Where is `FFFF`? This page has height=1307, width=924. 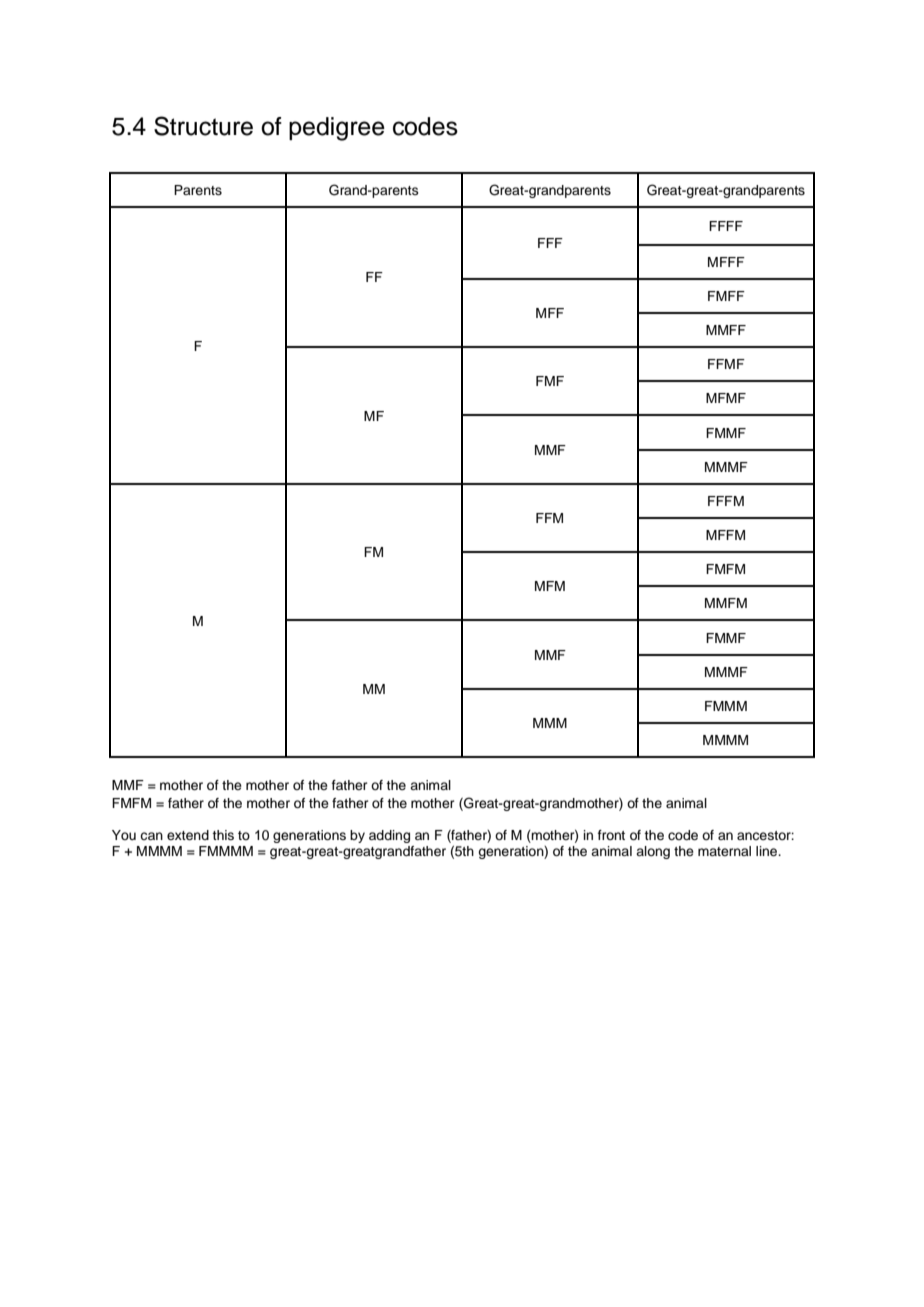 FFFF is located at coordinates (726, 226).
